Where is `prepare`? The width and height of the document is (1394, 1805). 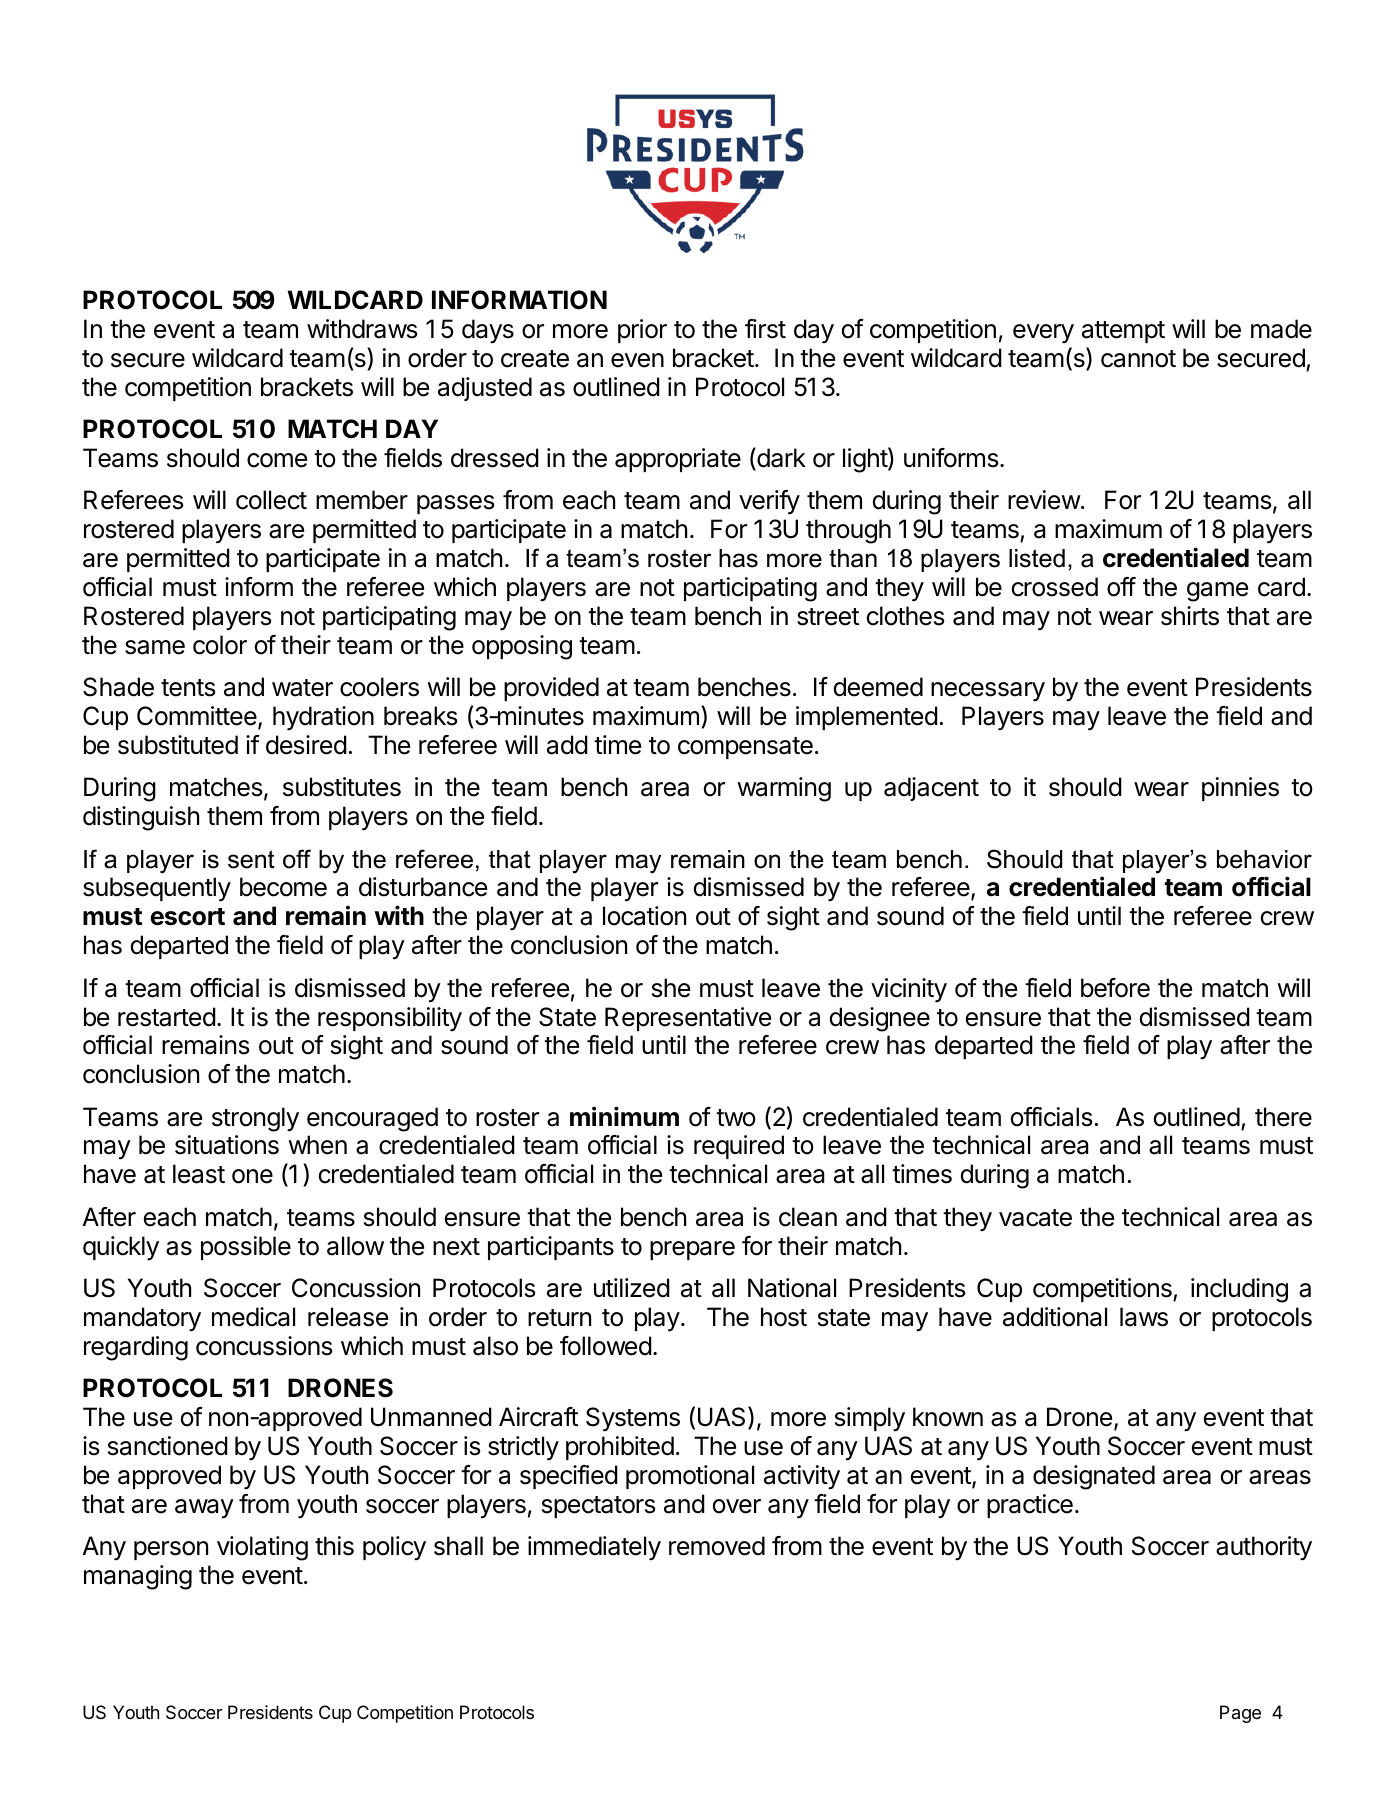 prepare is located at coordinates (692, 1250).
